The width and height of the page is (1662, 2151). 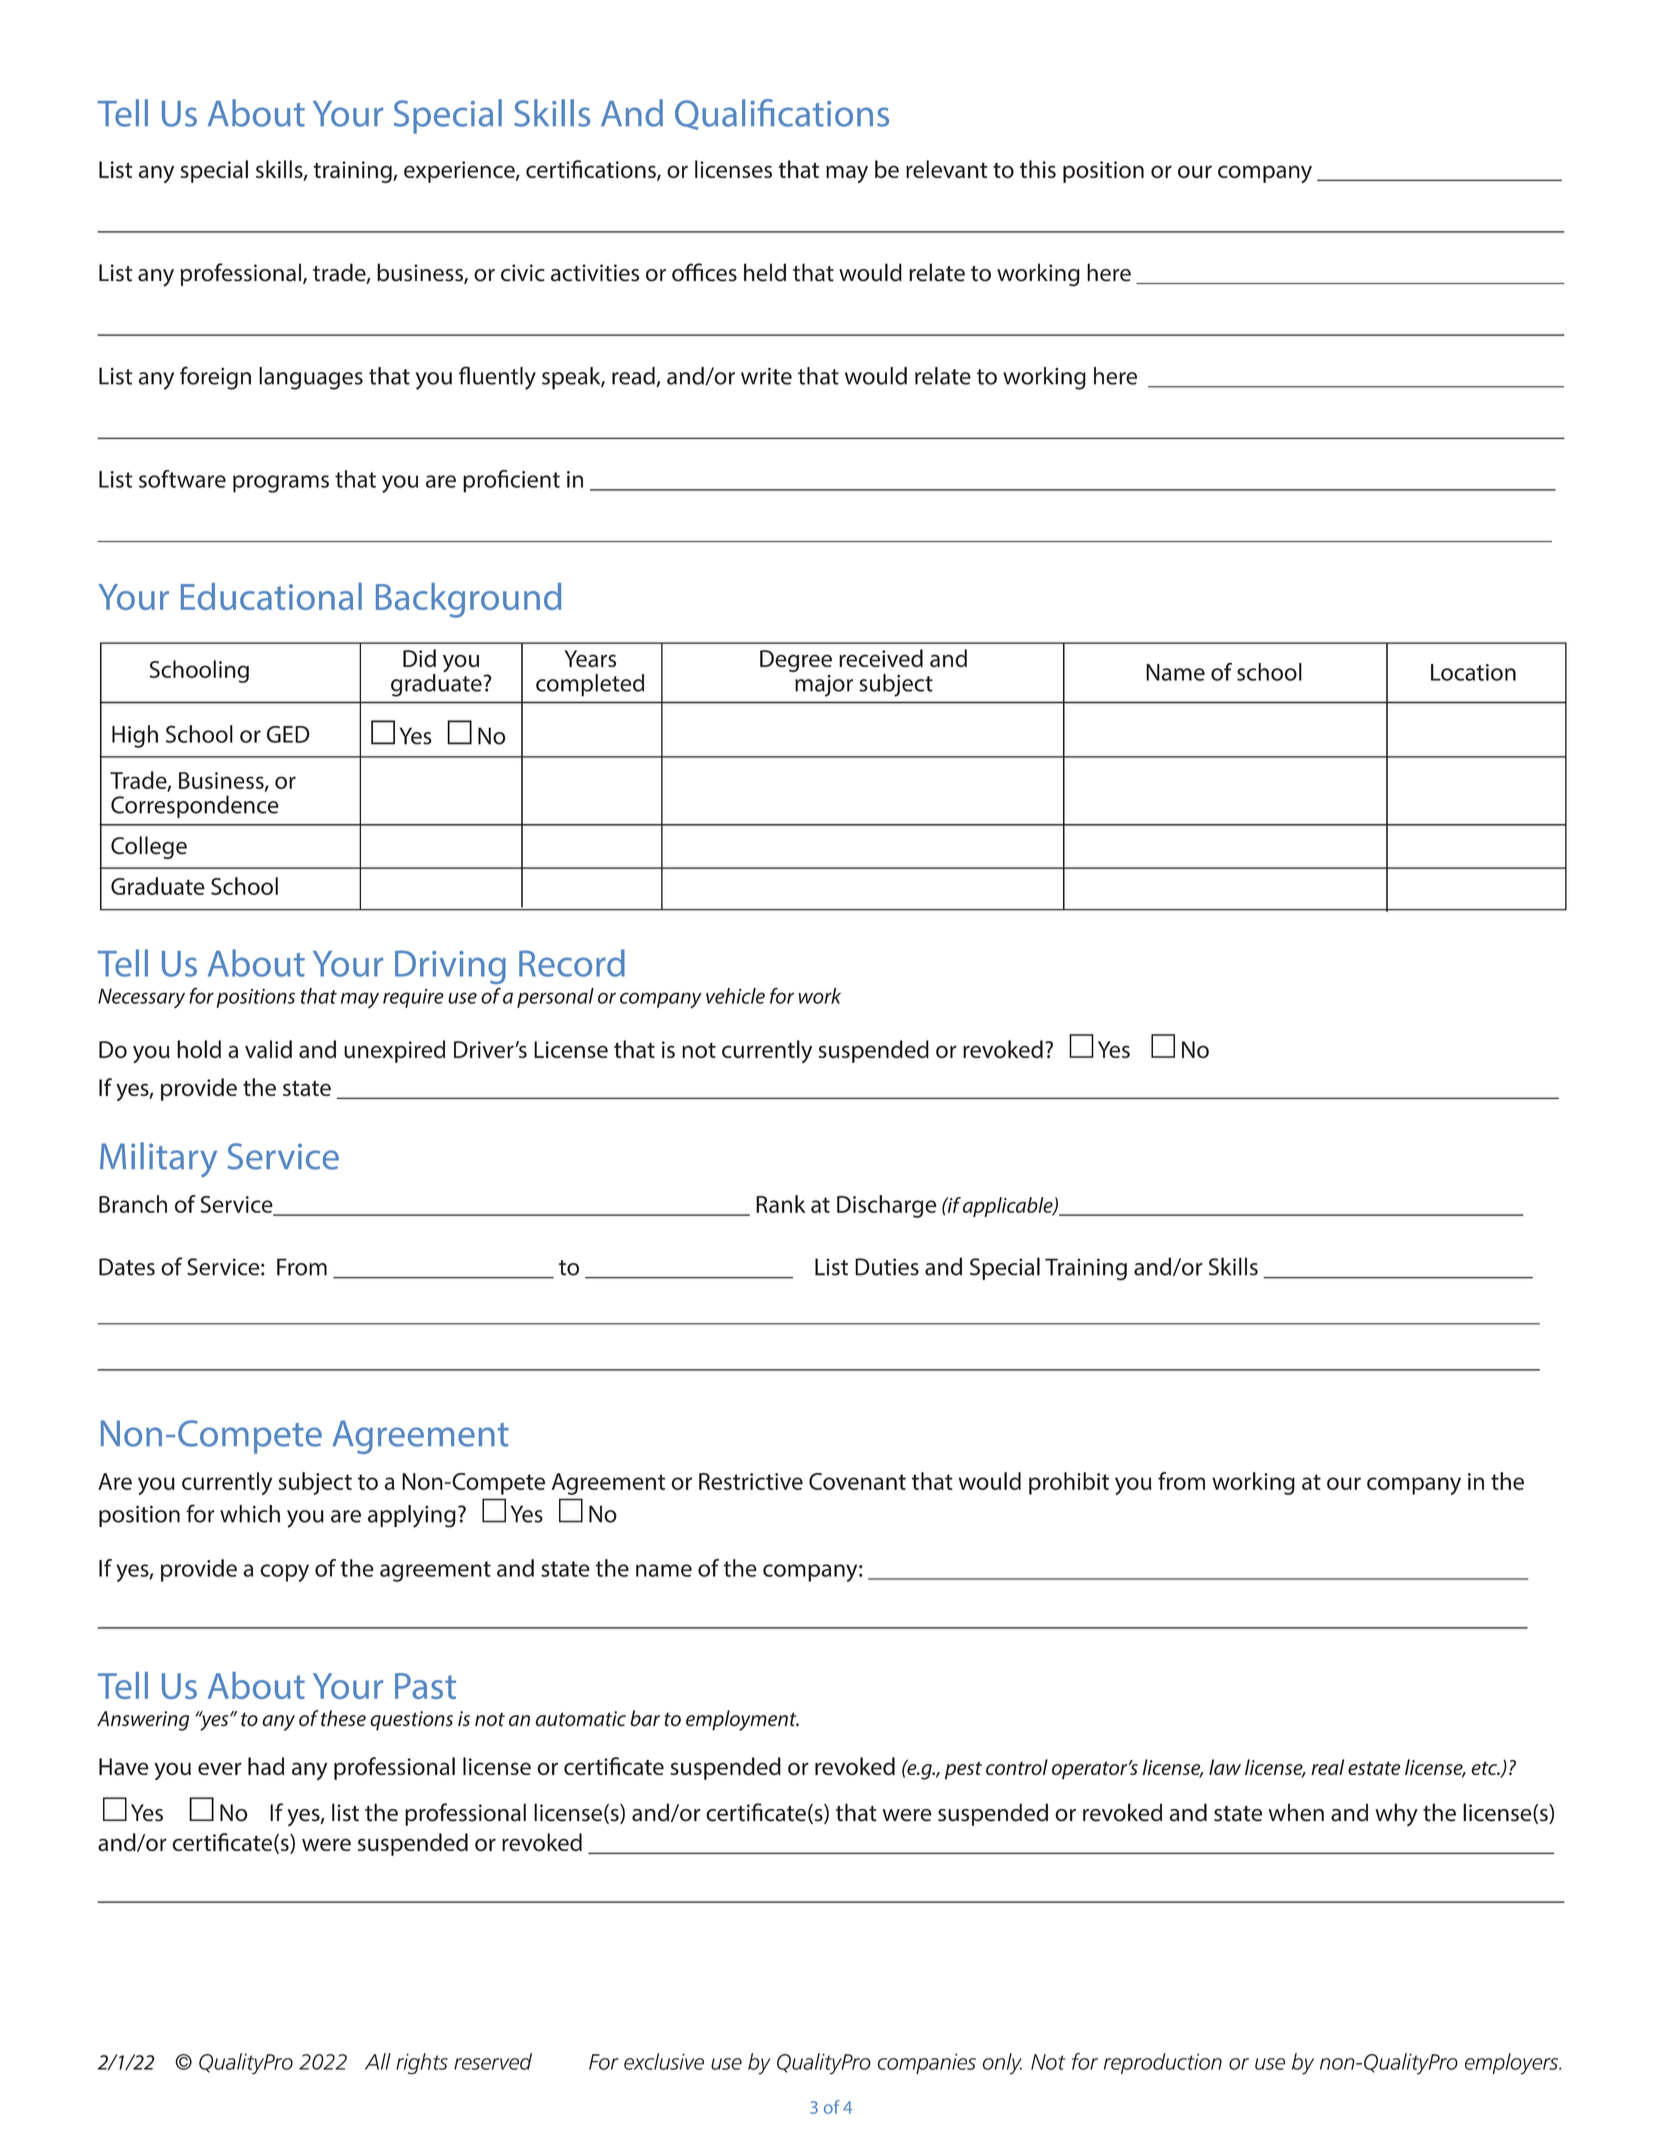 I want to click on valid, so click(x=268, y=1049).
